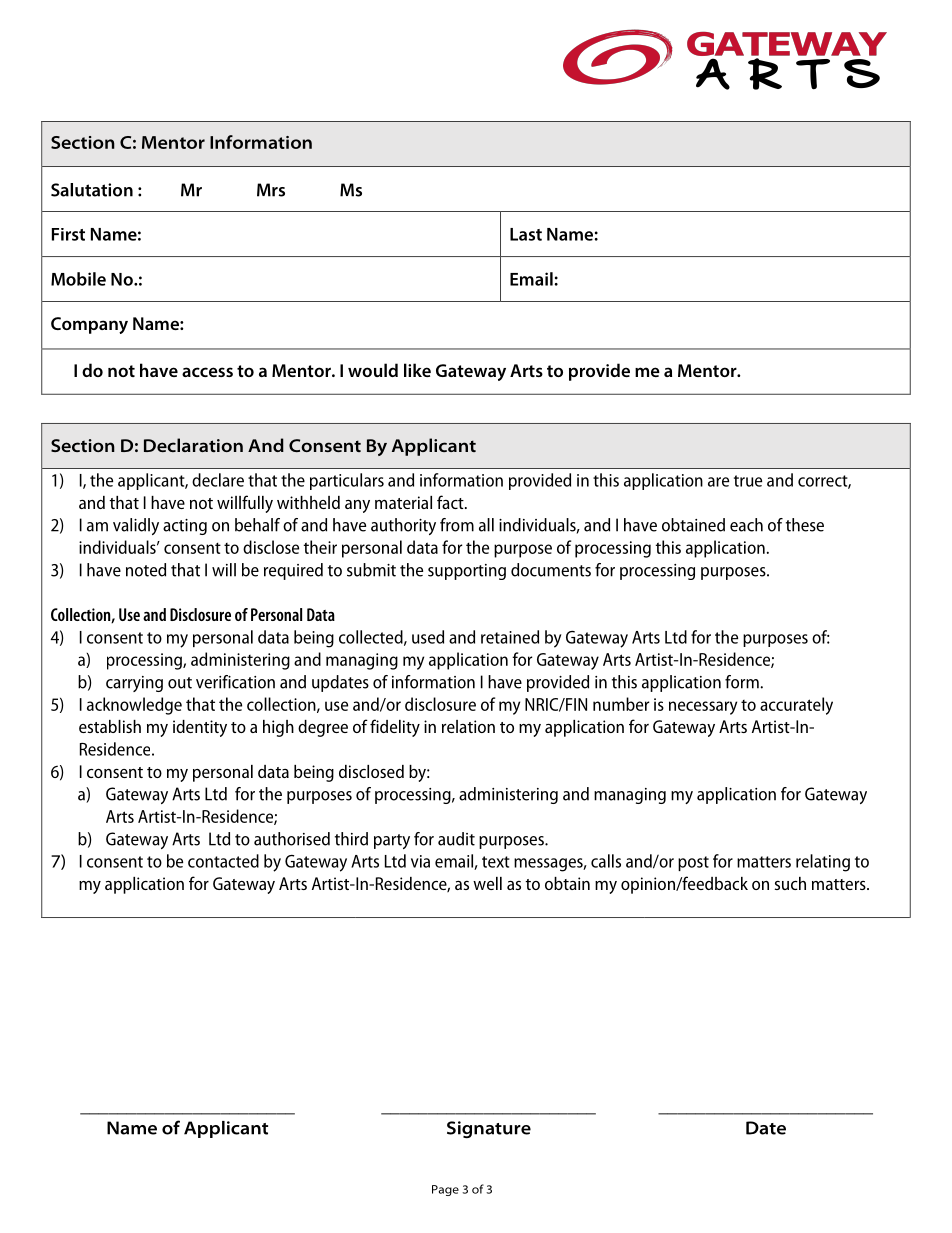 The height and width of the image is (1233, 952). Describe the element at coordinates (468, 726) in the image. I see `relation` at that location.
